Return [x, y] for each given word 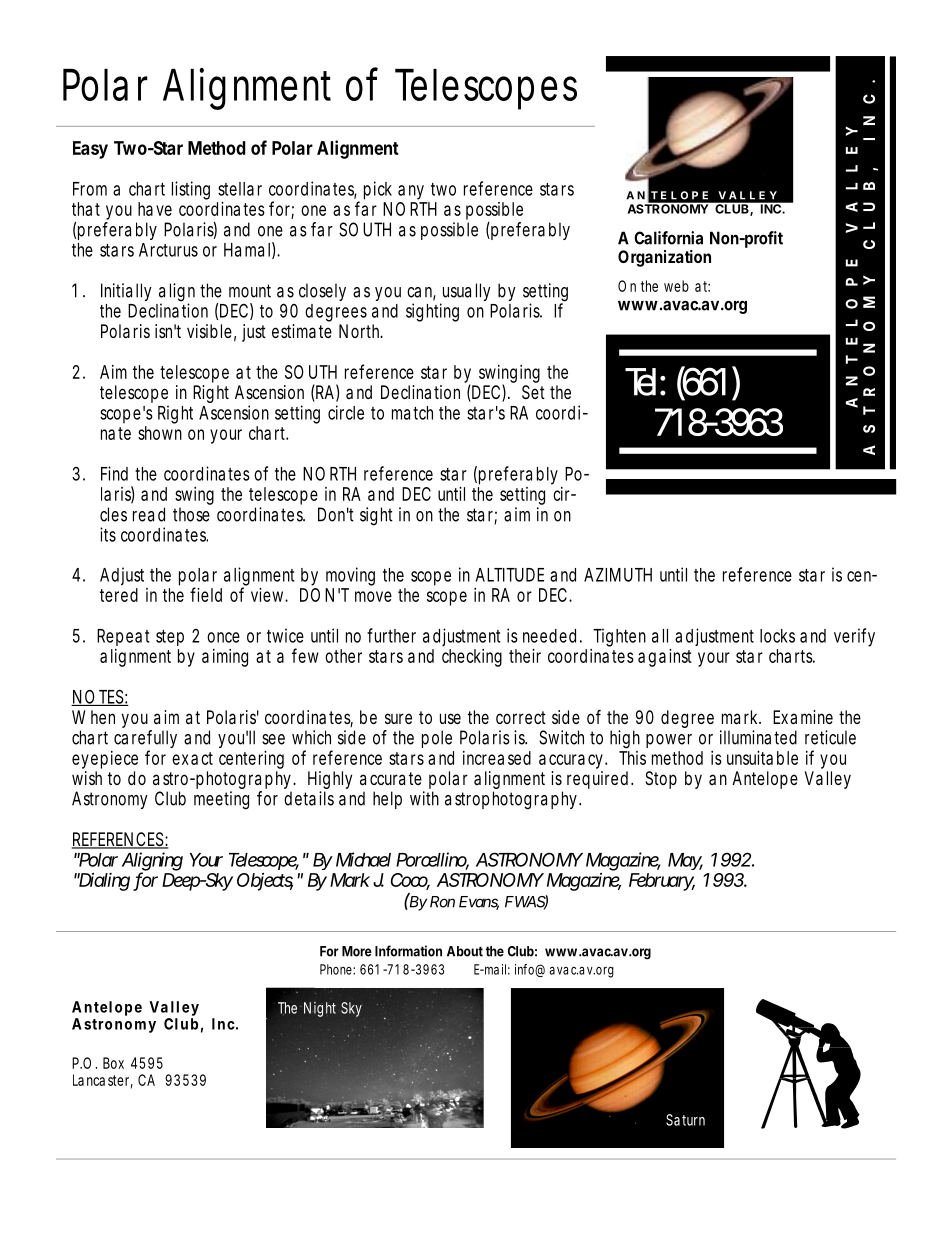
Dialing [103, 882]
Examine [803, 717]
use [450, 718]
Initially [126, 292]
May [685, 861]
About [465, 951]
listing [191, 190]
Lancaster [103, 1081]
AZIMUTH [618, 575]
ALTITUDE [510, 575]
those [191, 514]
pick [378, 190]
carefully [145, 740]
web [676, 286]
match [412, 413]
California [668, 238]
